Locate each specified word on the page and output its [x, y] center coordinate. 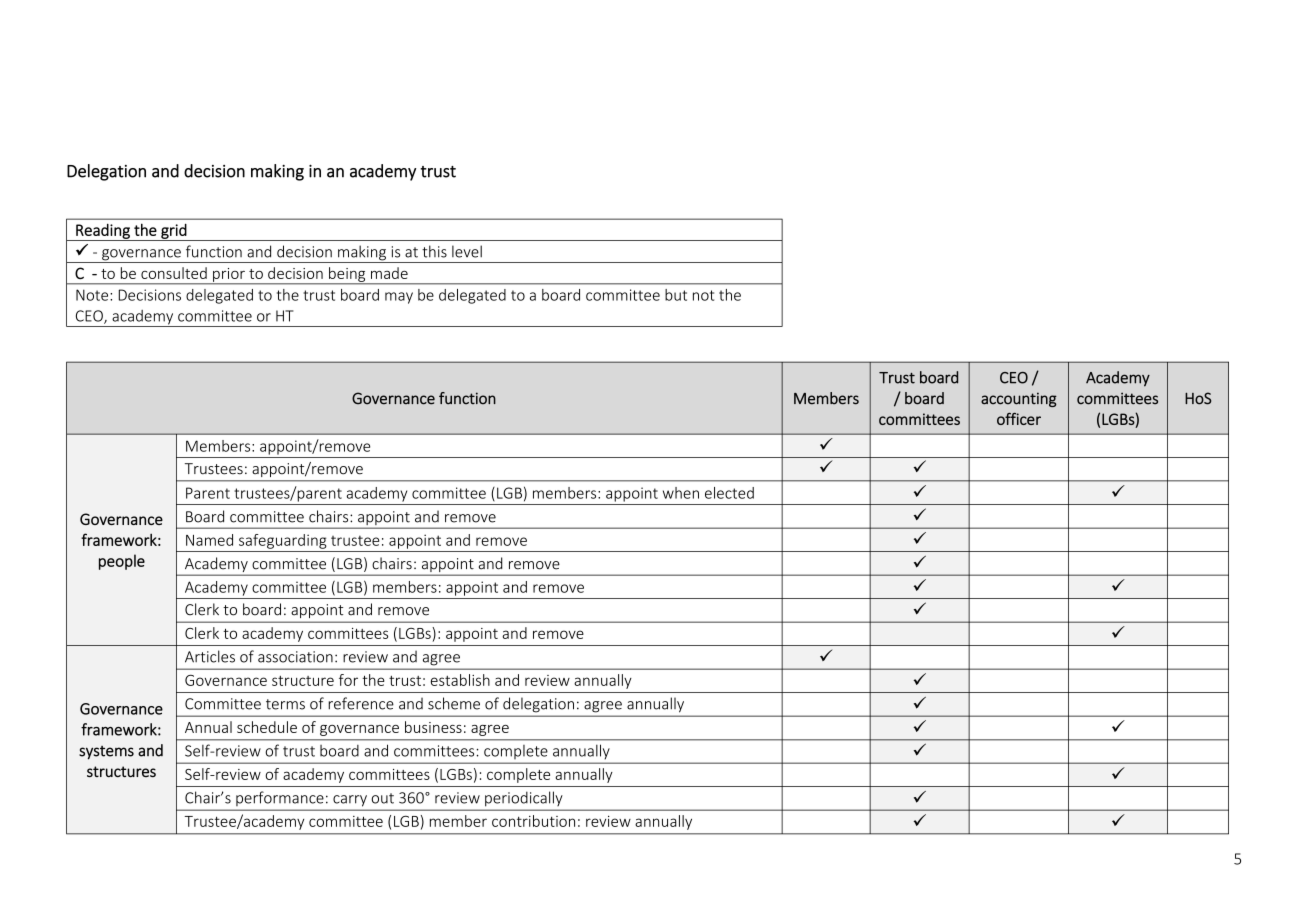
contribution [533, 821]
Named [209, 540]
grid [174, 232]
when [681, 493]
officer [1019, 419]
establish [460, 680]
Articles [210, 656]
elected [729, 493]
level [467, 251]
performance [280, 798]
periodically [523, 798]
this [434, 251]
